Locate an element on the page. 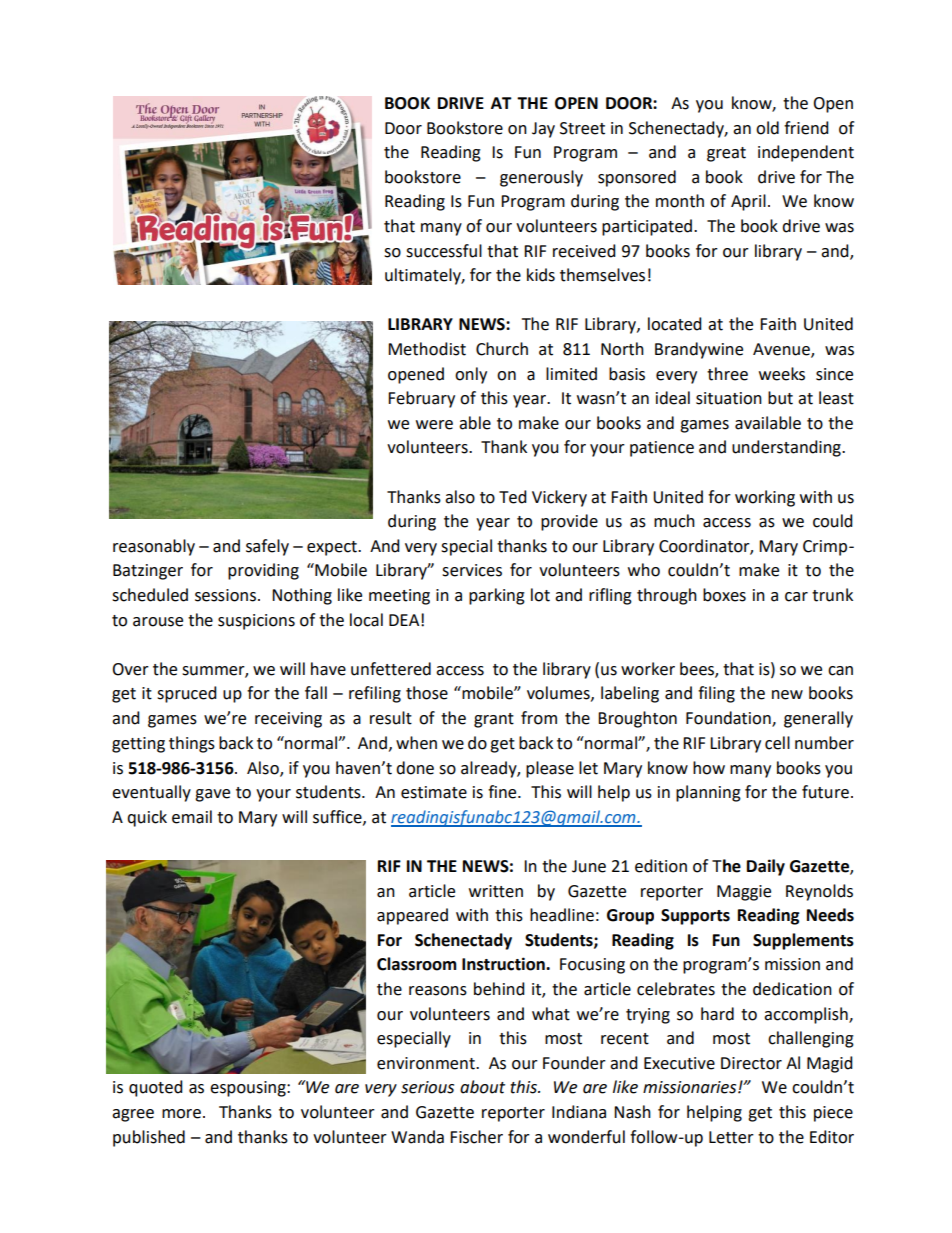 This document has height=1233, width=952. great is located at coordinates (726, 154).
